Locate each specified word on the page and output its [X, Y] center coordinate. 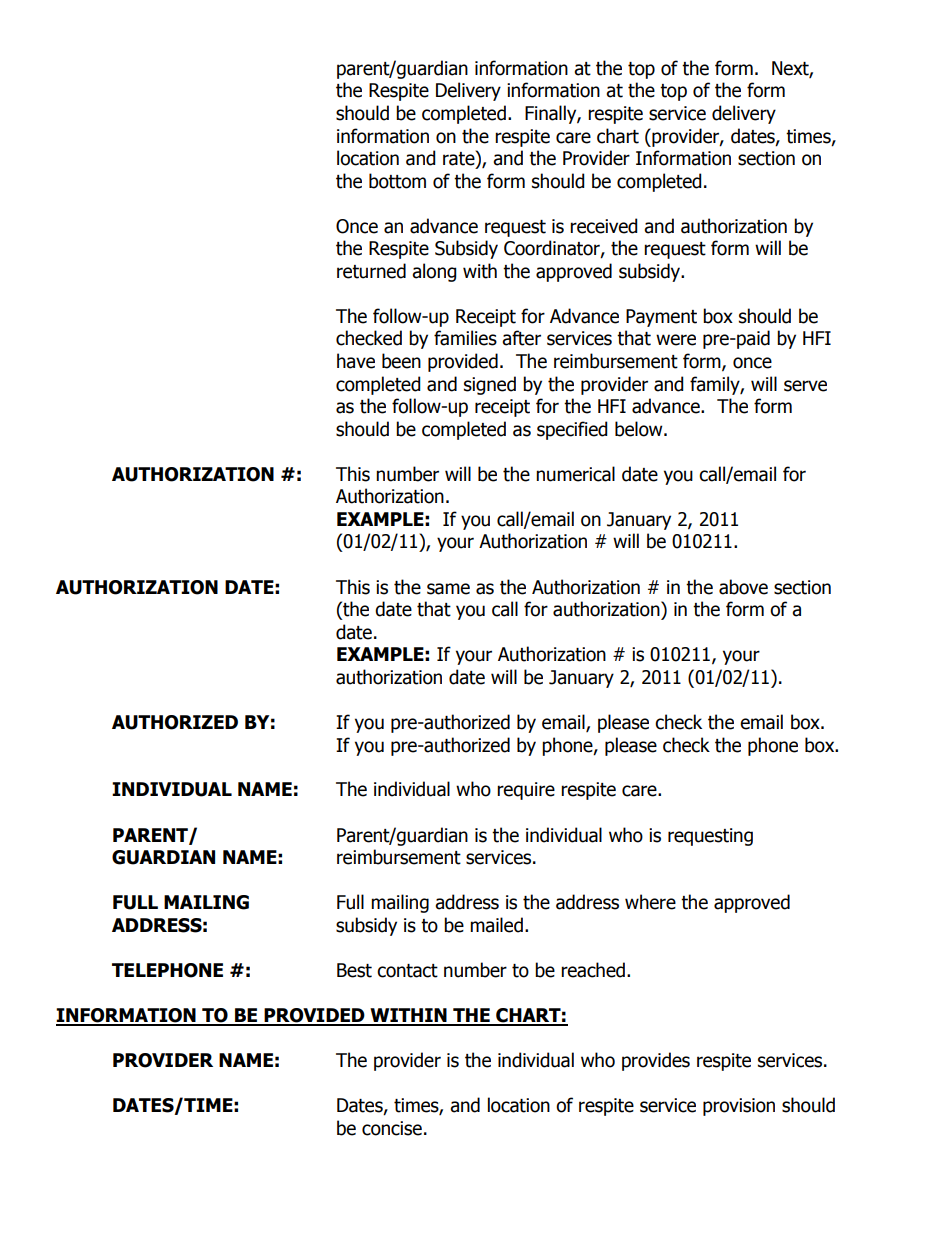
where [650, 902]
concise [392, 1128]
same [448, 589]
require [526, 791]
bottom [397, 181]
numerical [575, 474]
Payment [661, 318]
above [743, 587]
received [604, 226]
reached [593, 970]
